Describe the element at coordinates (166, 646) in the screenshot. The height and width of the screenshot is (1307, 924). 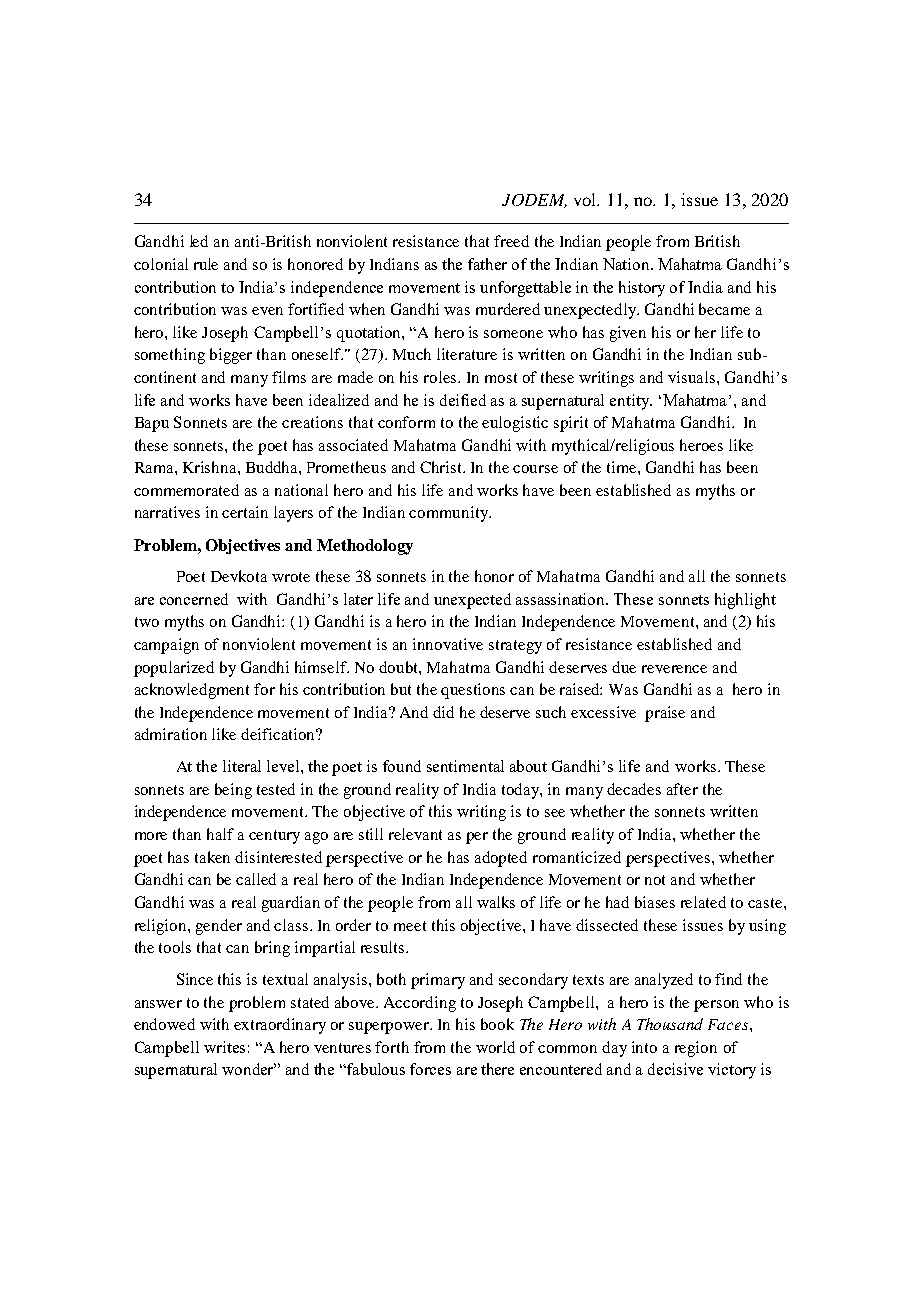
I see `campaign` at that location.
